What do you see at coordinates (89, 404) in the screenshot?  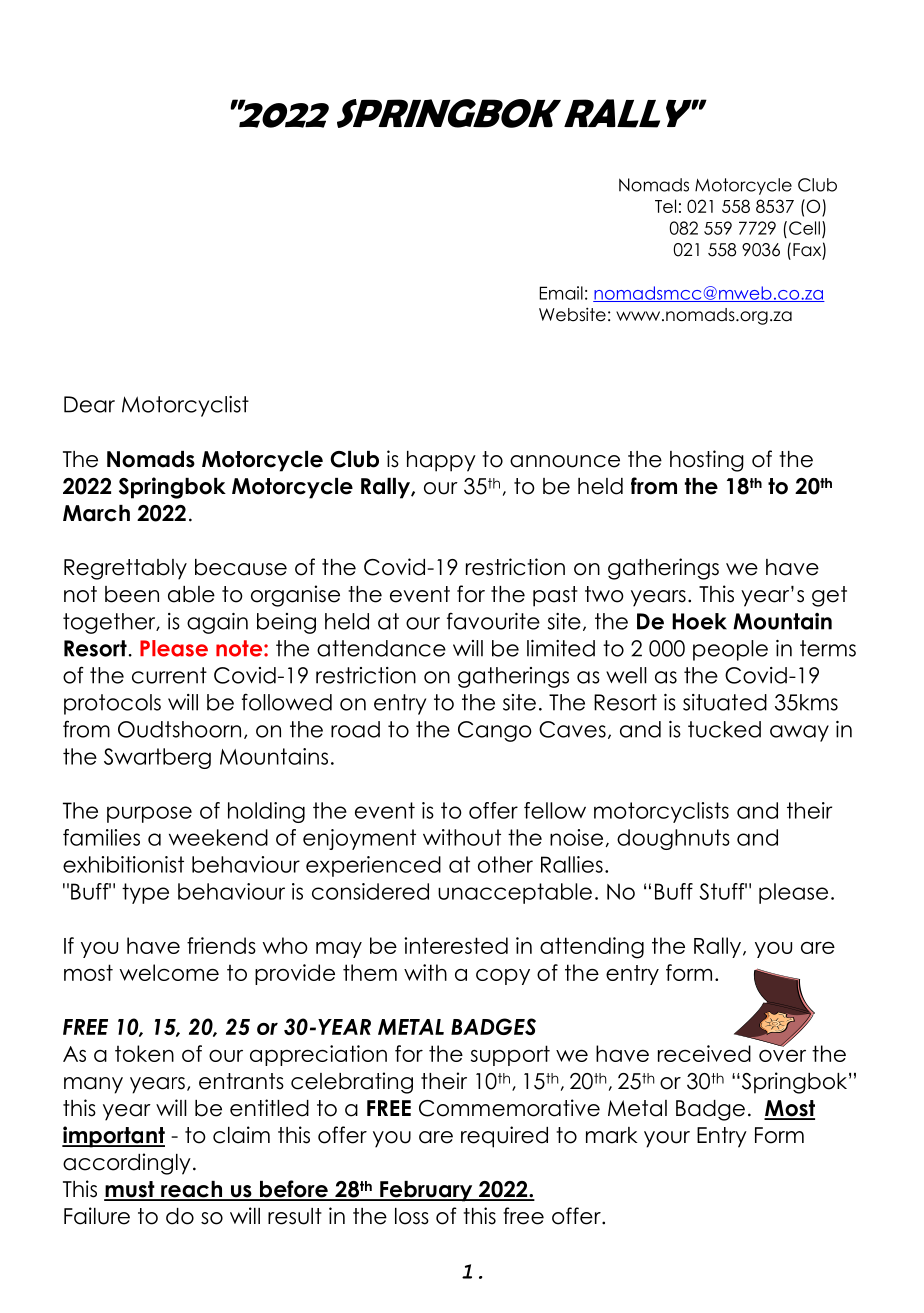 I see `Dear` at bounding box center [89, 404].
